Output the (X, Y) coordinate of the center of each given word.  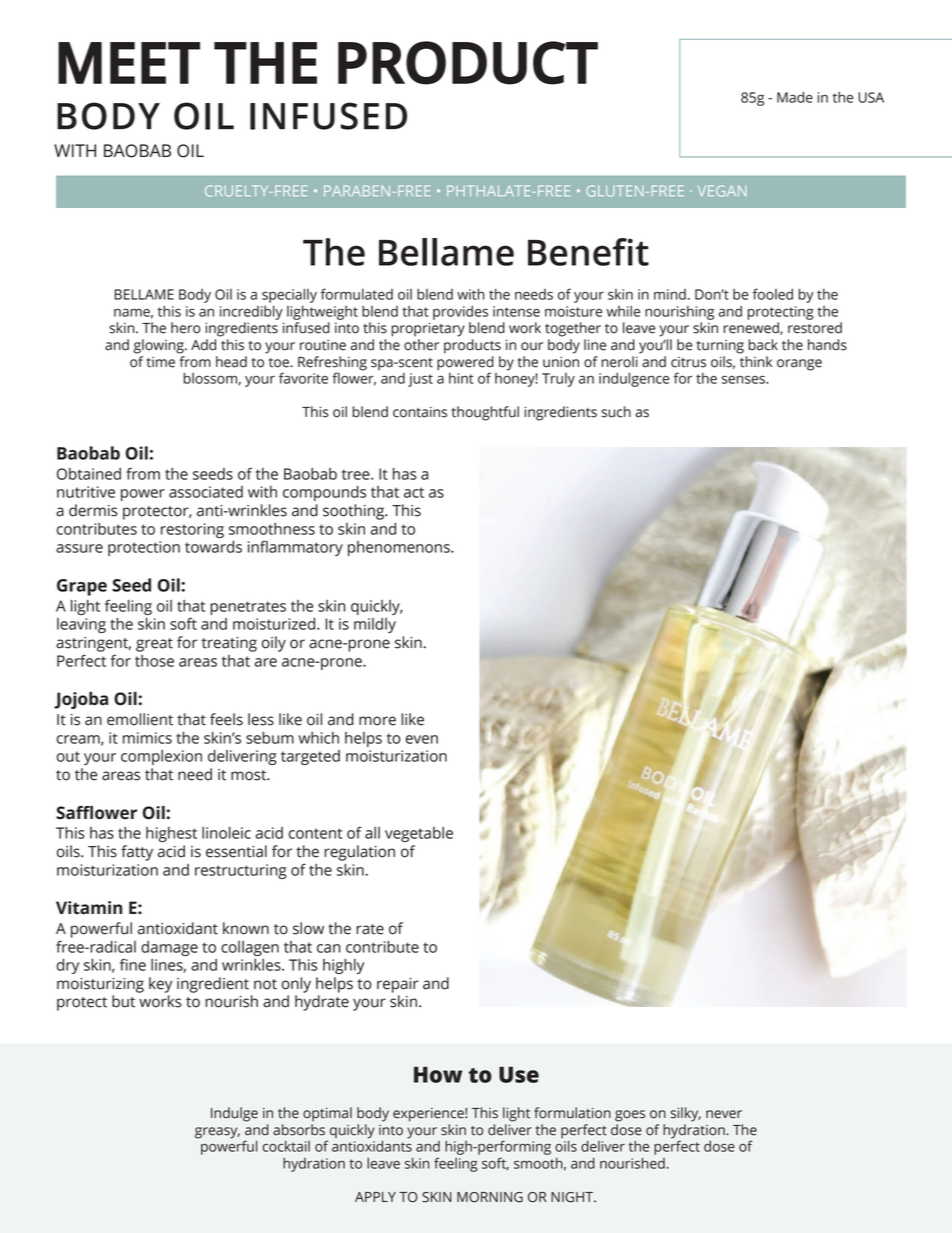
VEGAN (722, 191)
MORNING (490, 1197)
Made (795, 97)
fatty (137, 853)
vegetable (419, 834)
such (616, 412)
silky (685, 1114)
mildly (375, 625)
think (756, 362)
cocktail (286, 1146)
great (154, 645)
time (160, 362)
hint (461, 378)
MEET (129, 63)
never (724, 1114)
